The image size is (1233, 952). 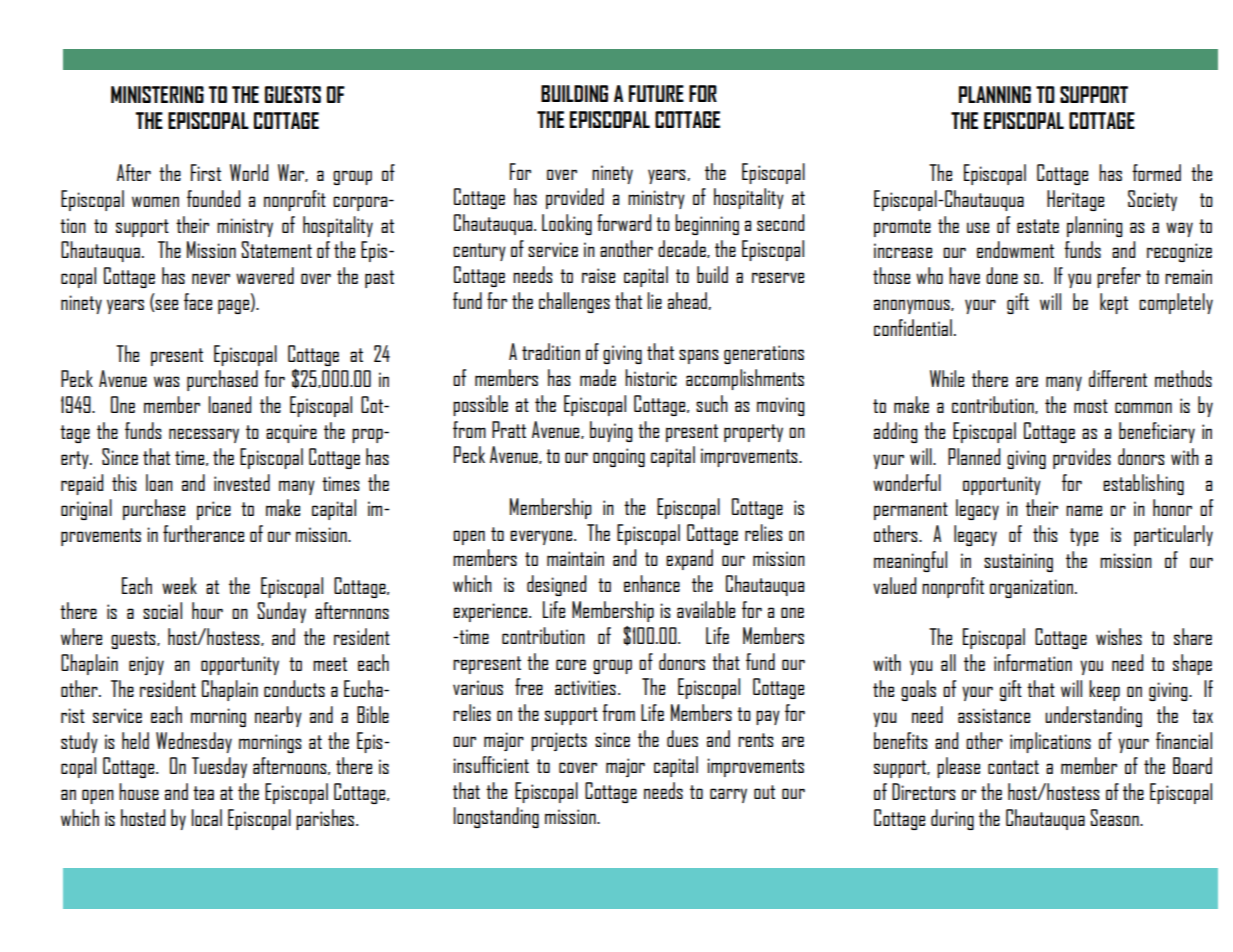 What do you see at coordinates (1156, 172) in the screenshot?
I see `formed` at bounding box center [1156, 172].
